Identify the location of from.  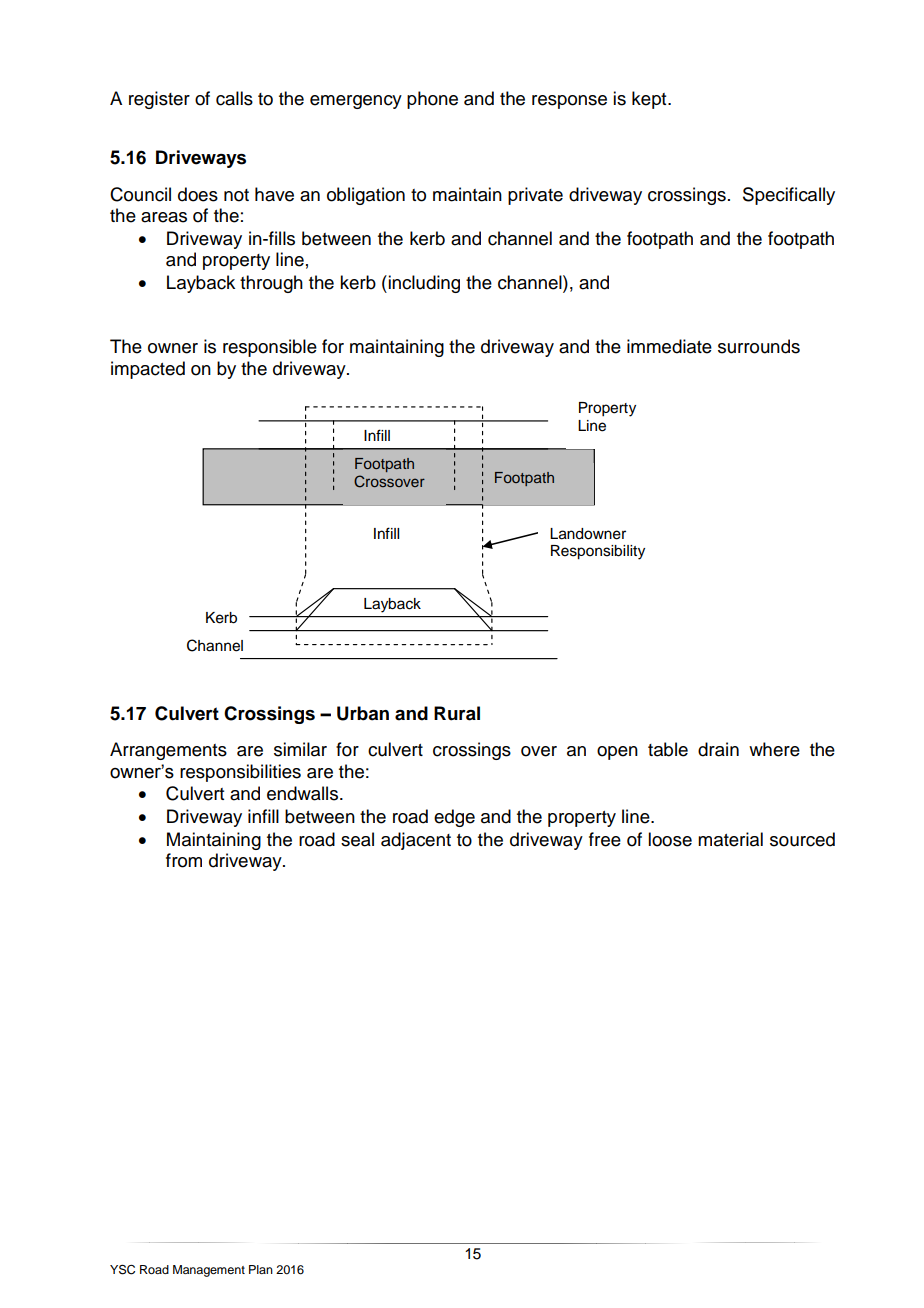
(184, 860).
